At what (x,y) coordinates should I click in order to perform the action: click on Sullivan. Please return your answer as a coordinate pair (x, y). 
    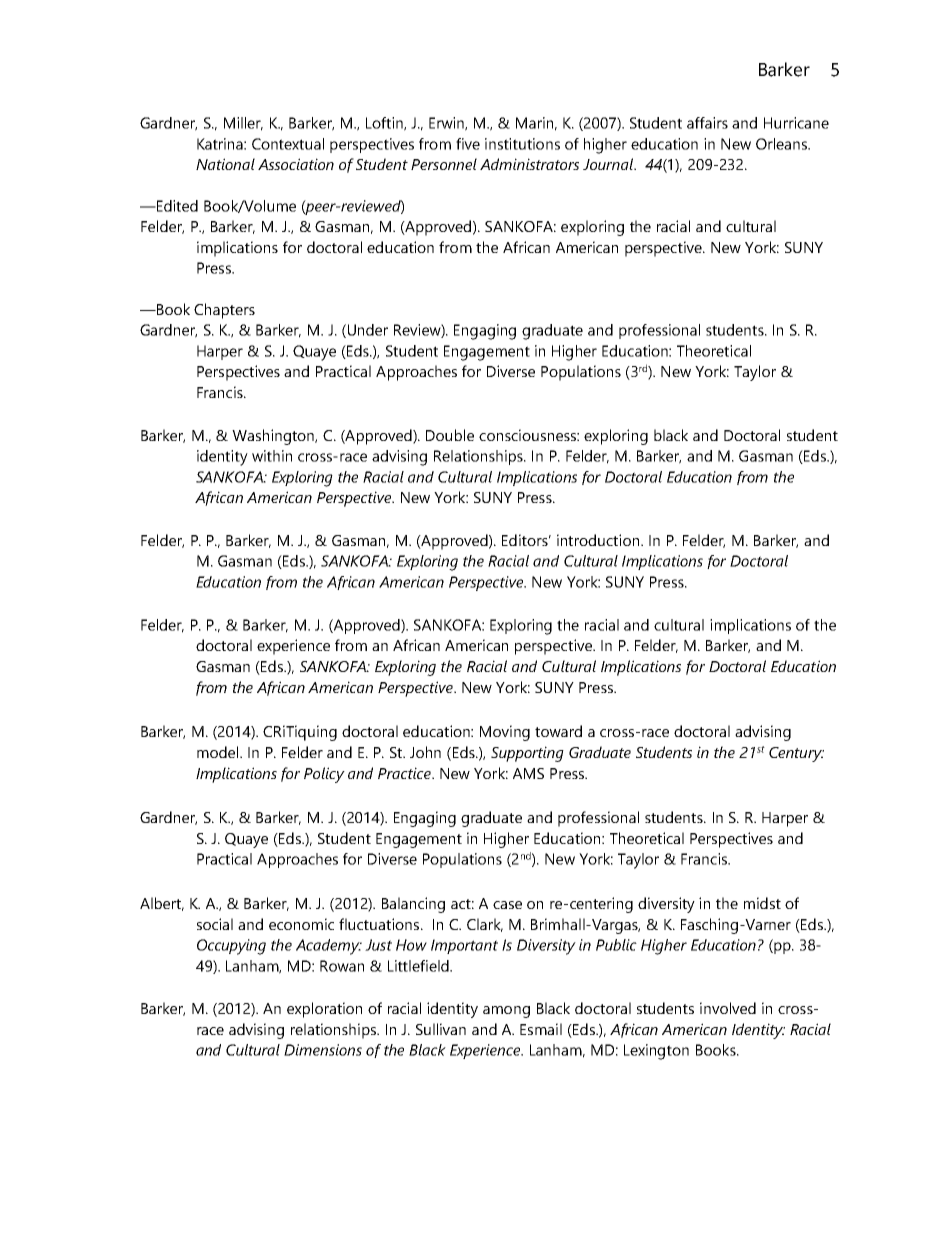
    Looking at the image, I should click on (441, 1029).
